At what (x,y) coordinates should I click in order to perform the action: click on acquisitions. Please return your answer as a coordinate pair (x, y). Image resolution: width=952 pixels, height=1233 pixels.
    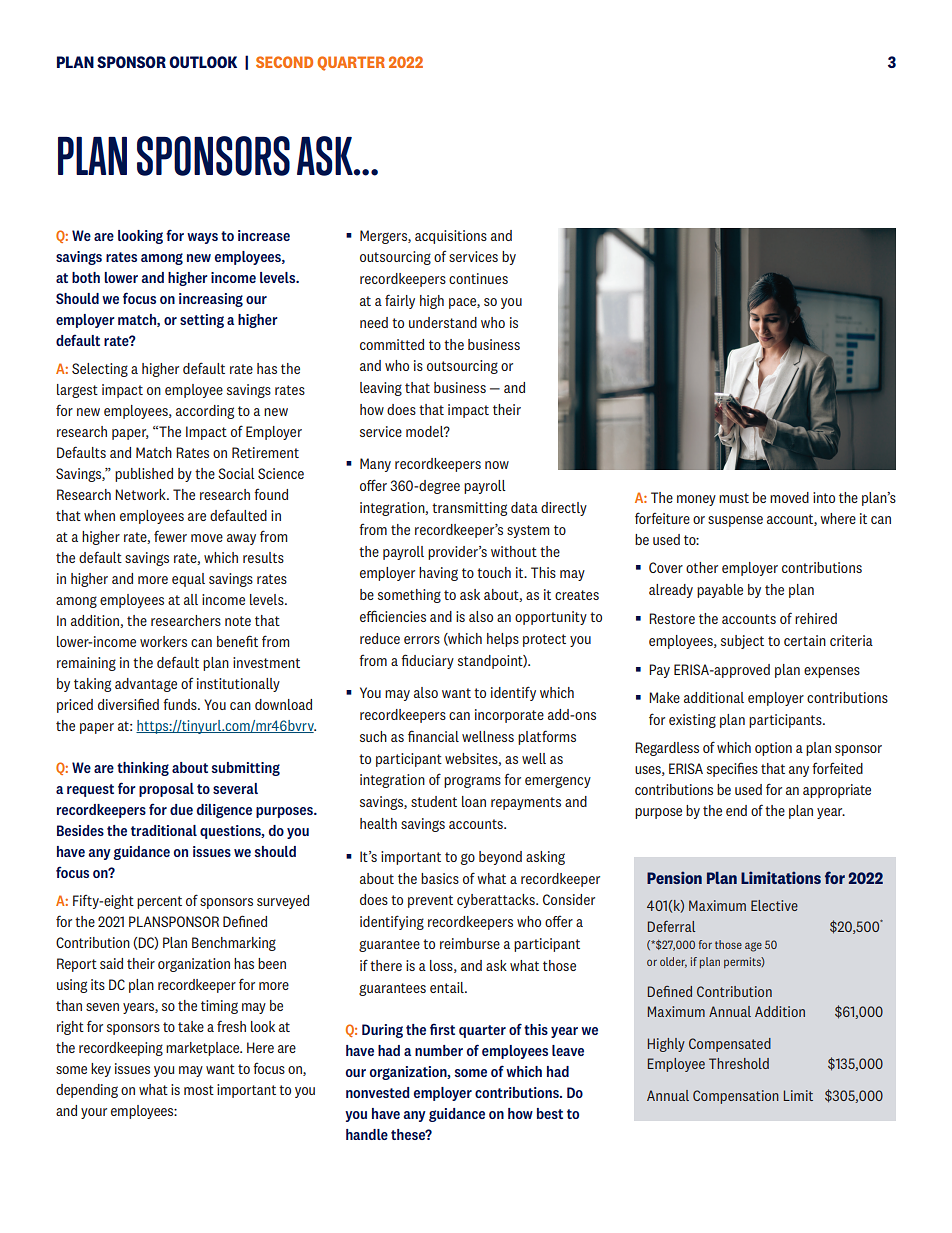
    Looking at the image, I should click on (451, 237).
